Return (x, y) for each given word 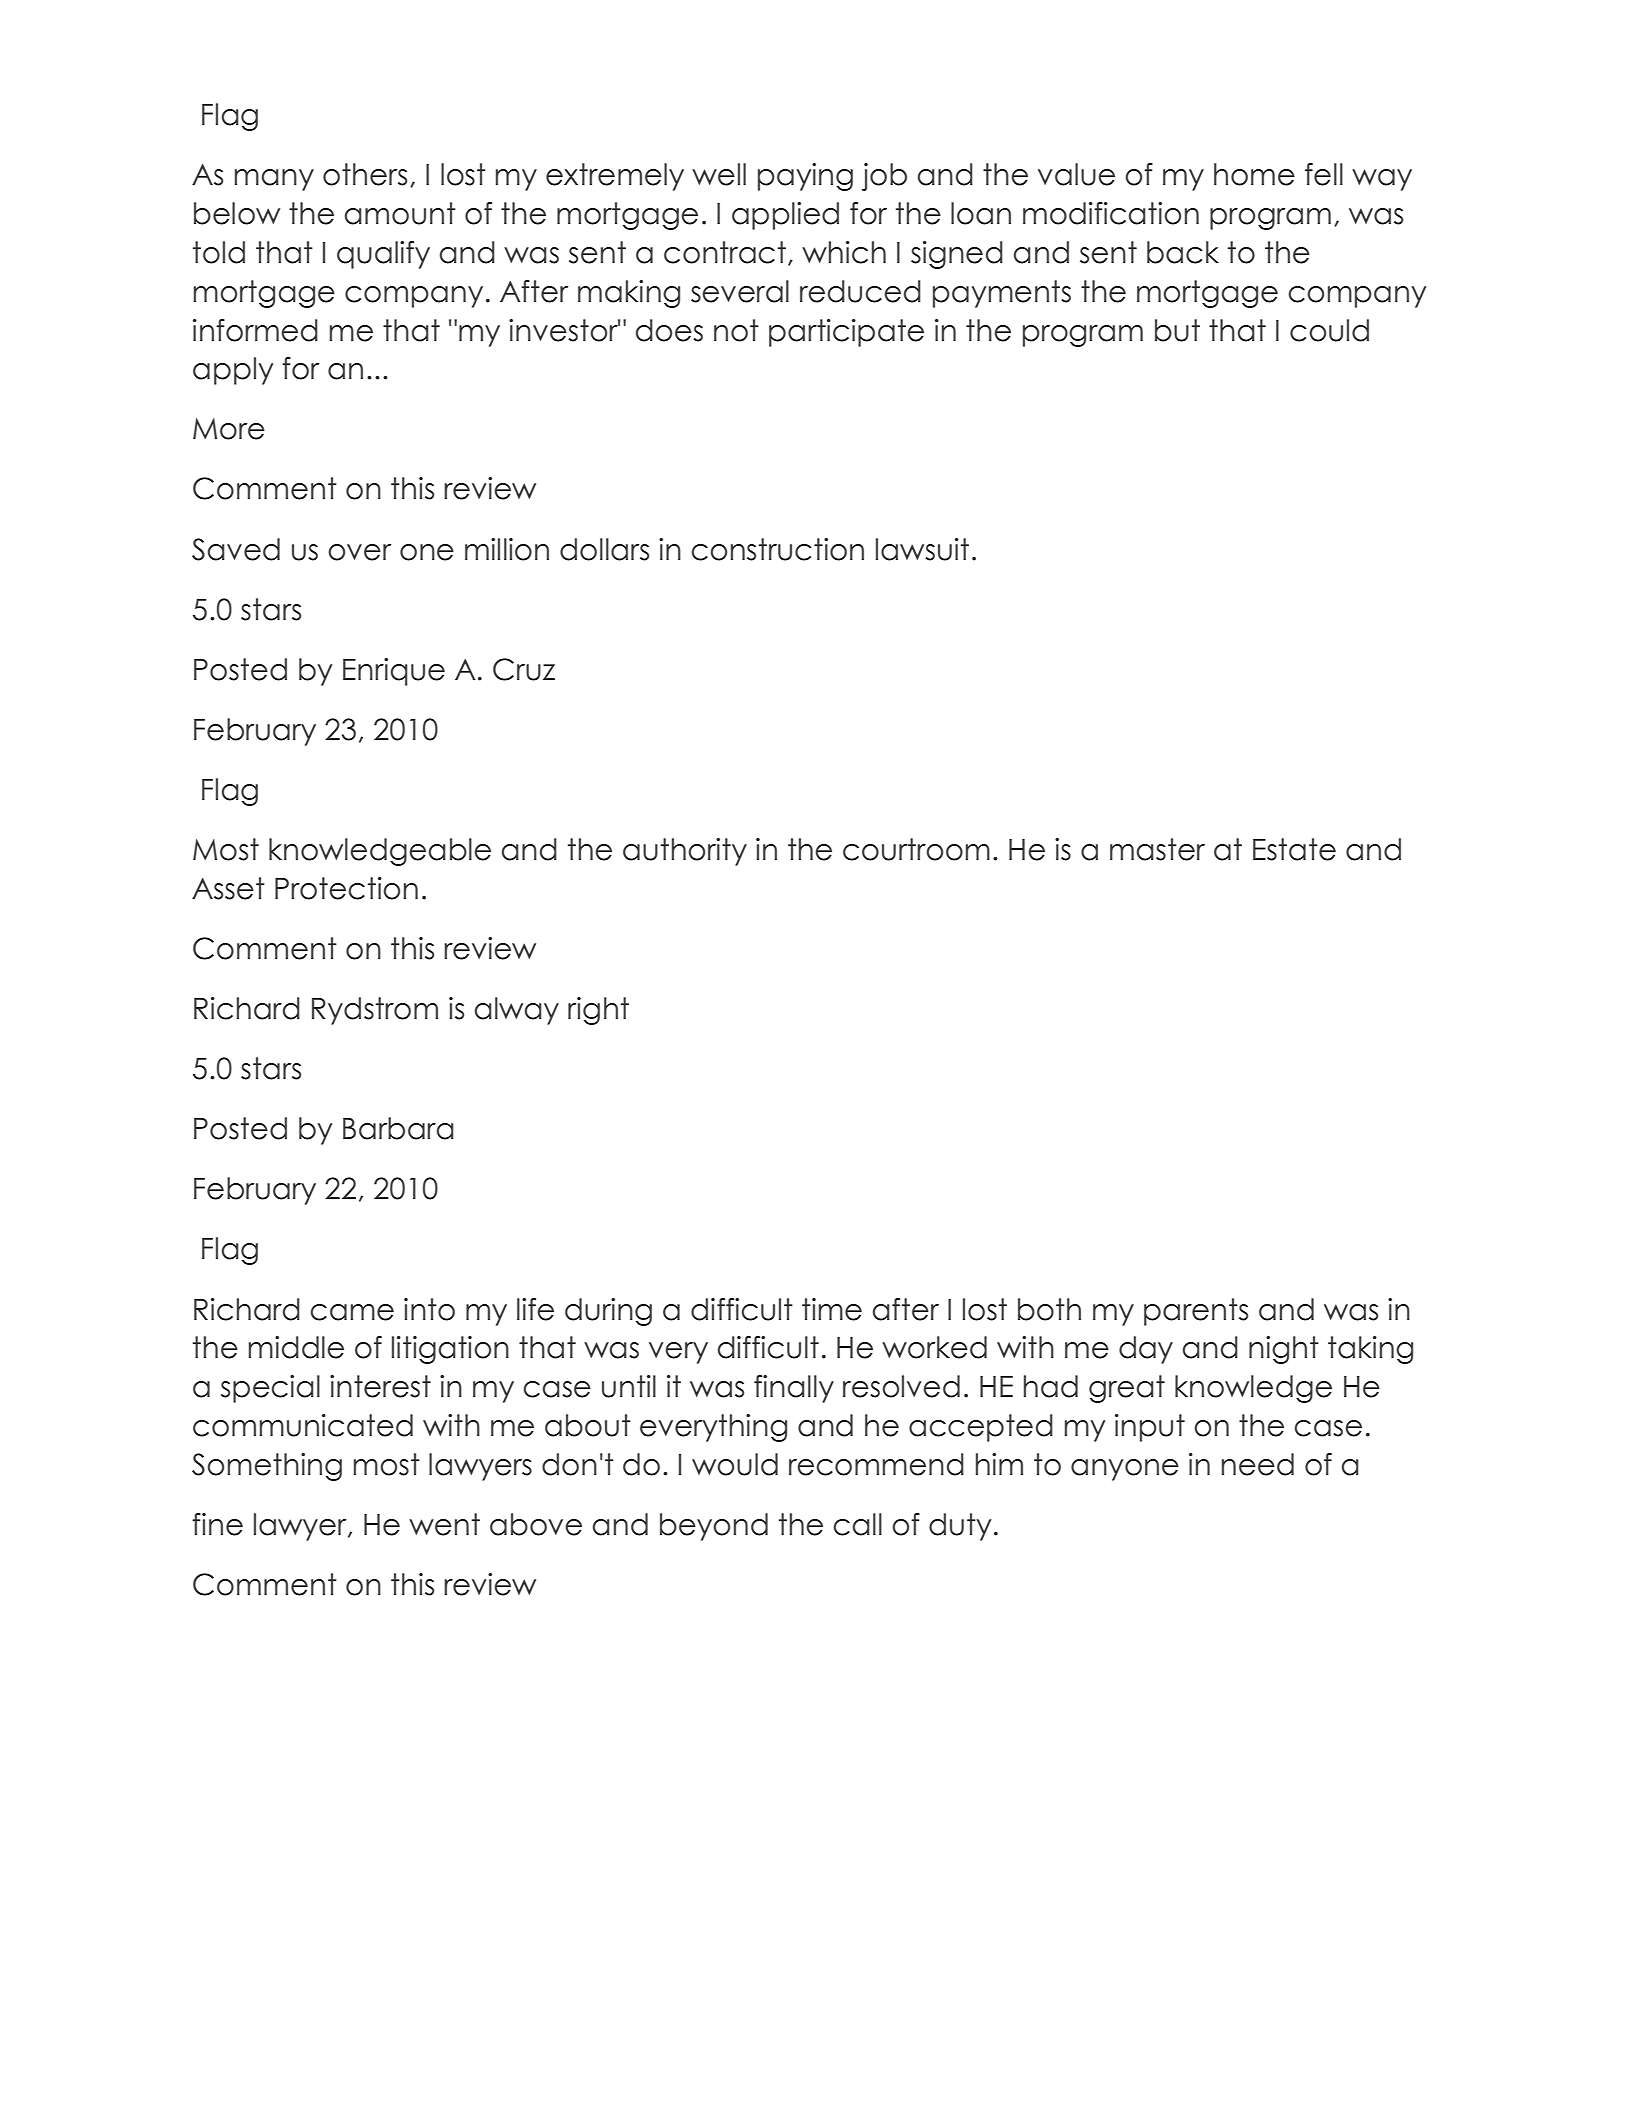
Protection (346, 888)
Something (267, 1467)
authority (685, 852)
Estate (1294, 849)
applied (785, 216)
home (1254, 174)
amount (400, 213)
